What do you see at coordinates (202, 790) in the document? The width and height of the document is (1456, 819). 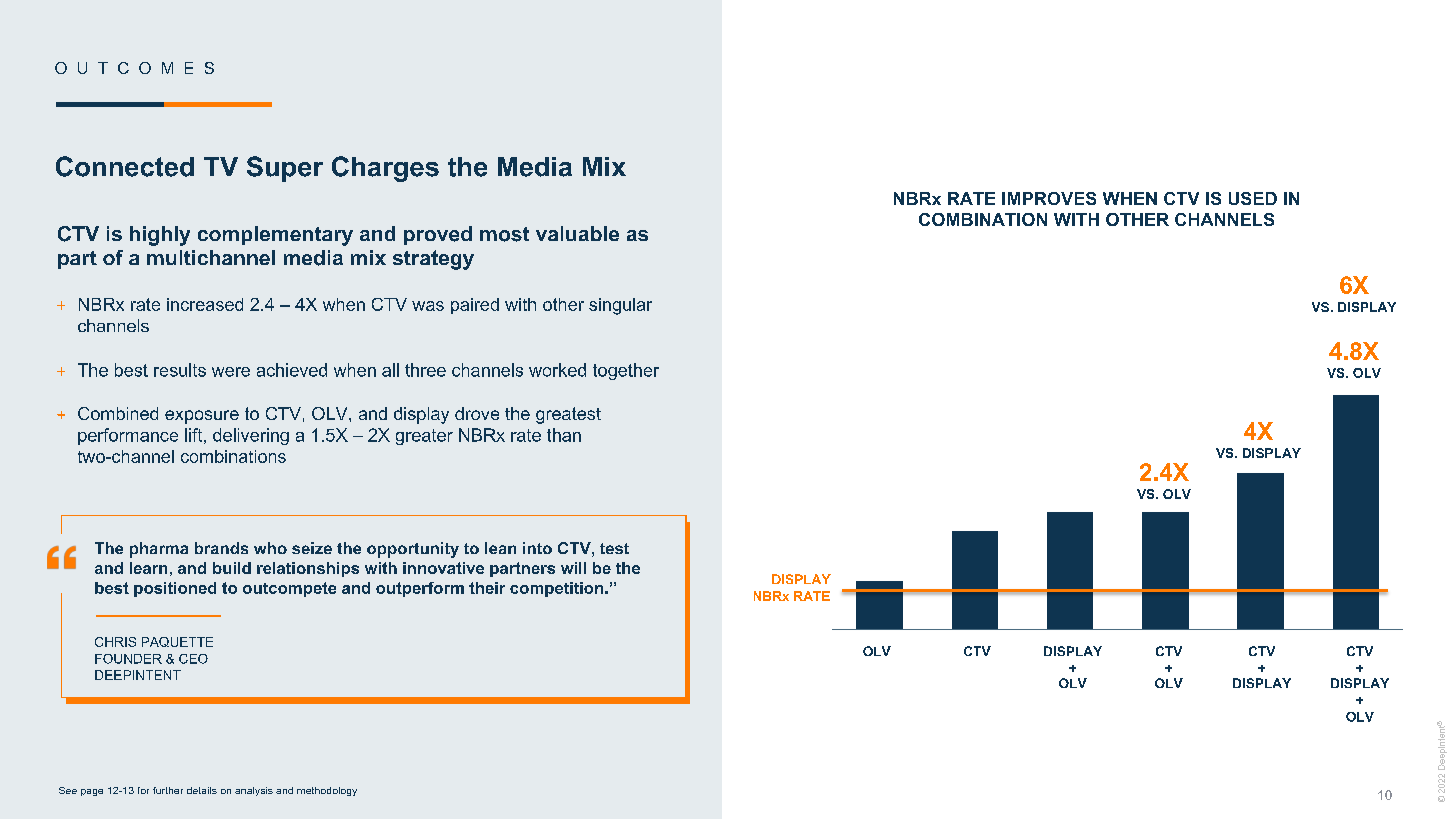 I see `details` at bounding box center [202, 790].
